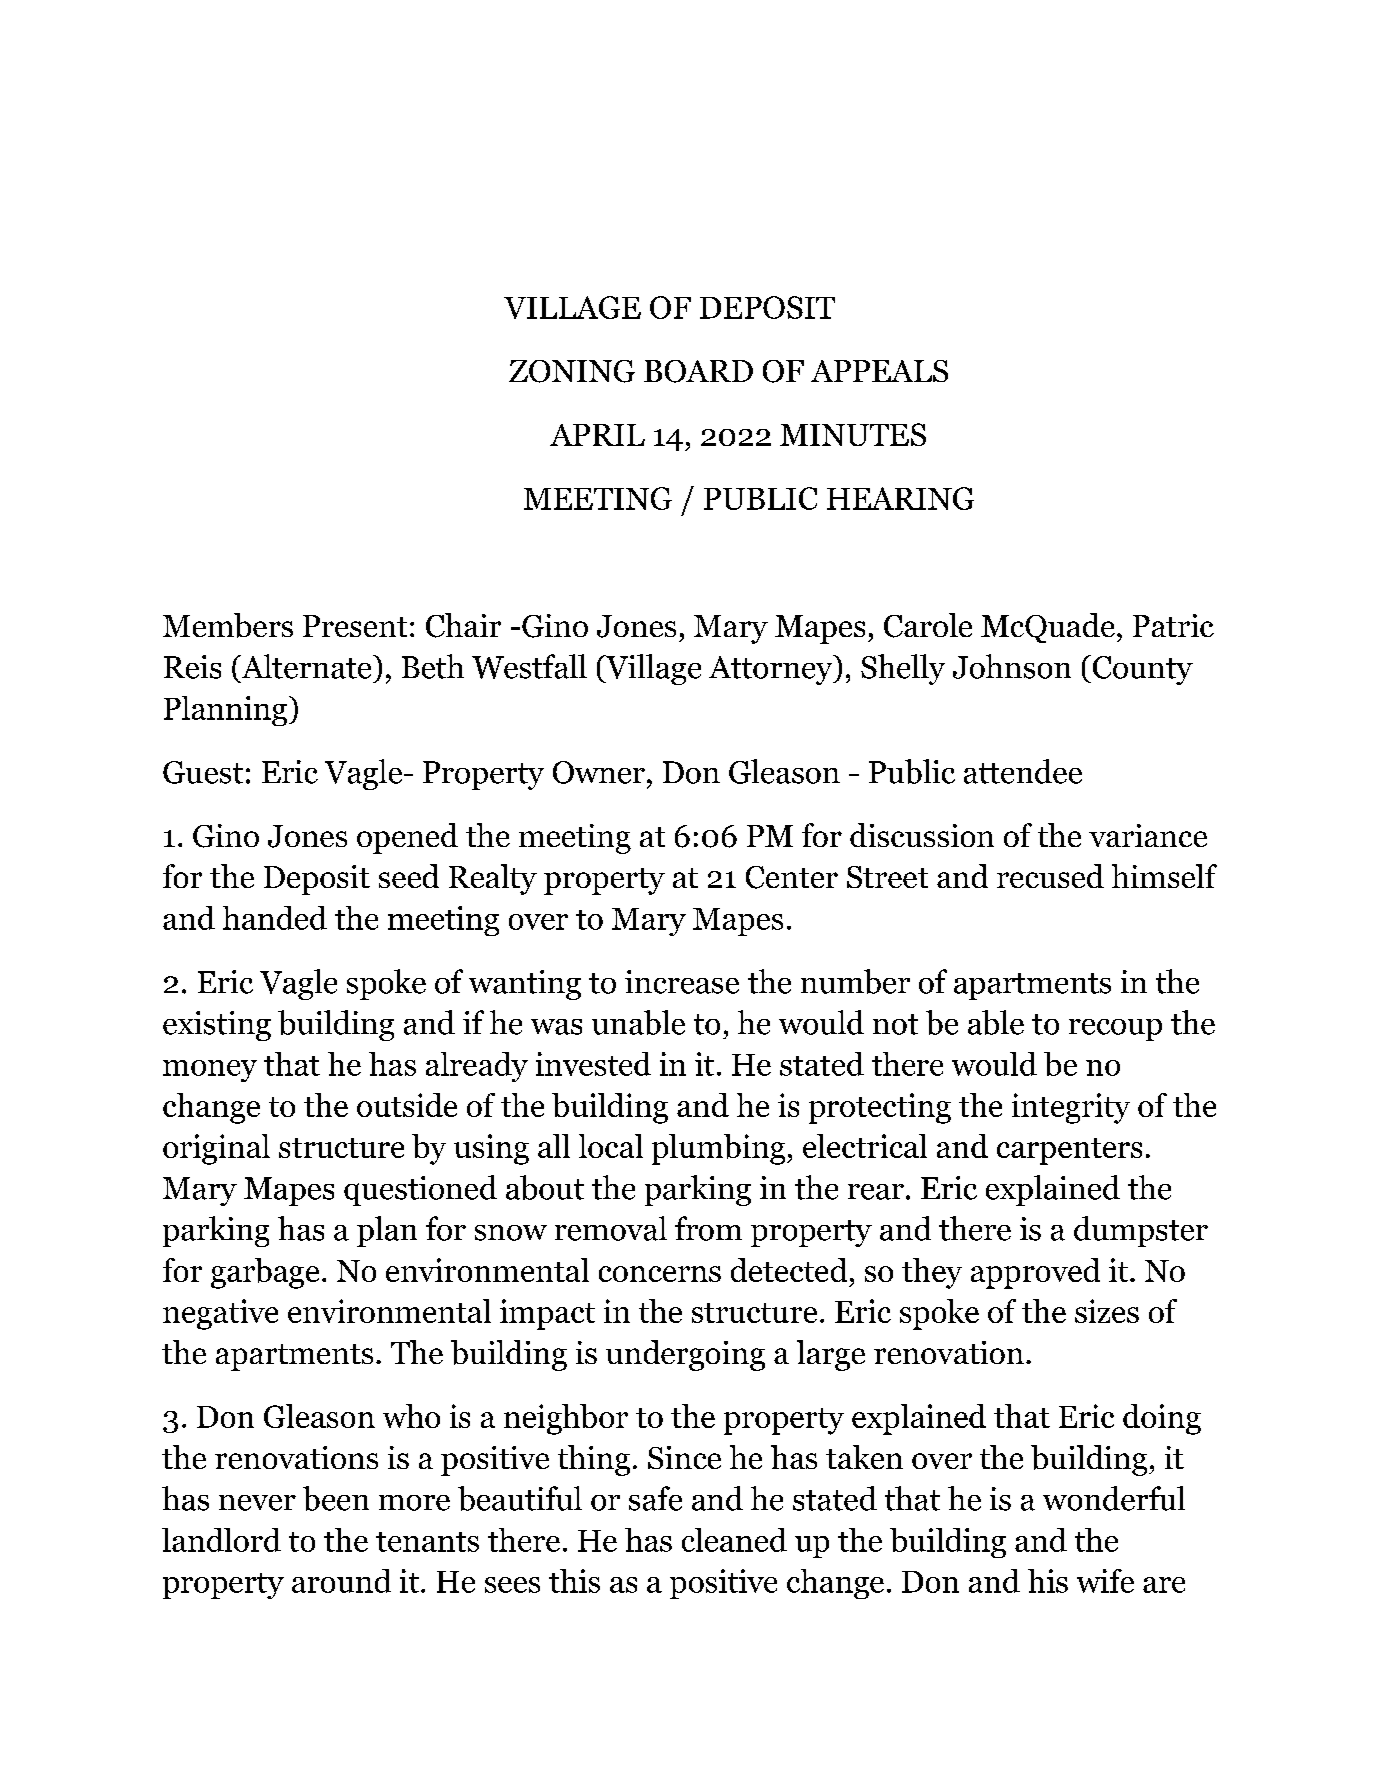  I want to click on around, so click(341, 1581).
